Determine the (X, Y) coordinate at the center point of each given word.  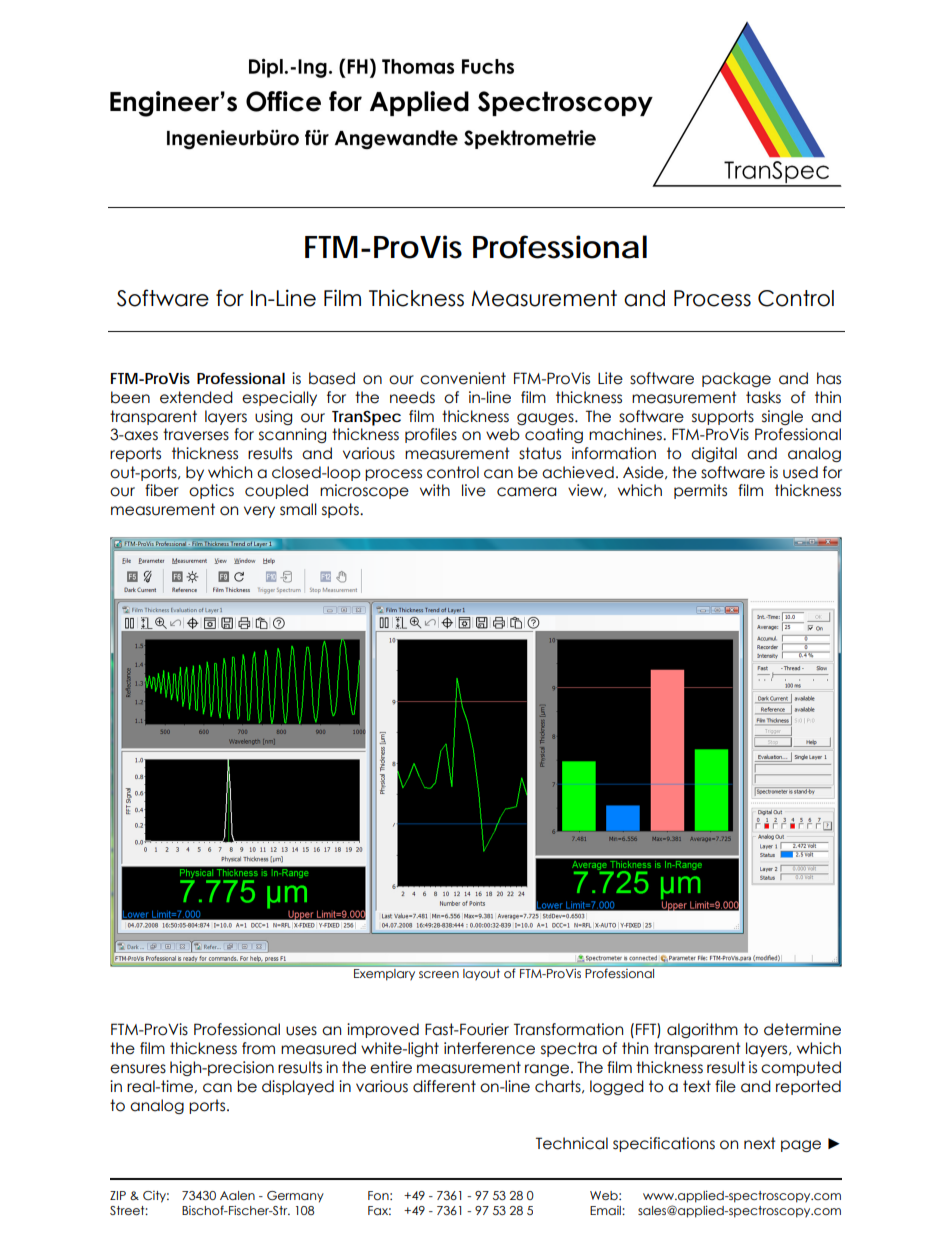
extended (196, 397)
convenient (463, 378)
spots (341, 510)
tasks (763, 397)
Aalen (237, 1195)
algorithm (702, 1030)
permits (700, 491)
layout (481, 974)
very (259, 512)
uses (301, 1031)
